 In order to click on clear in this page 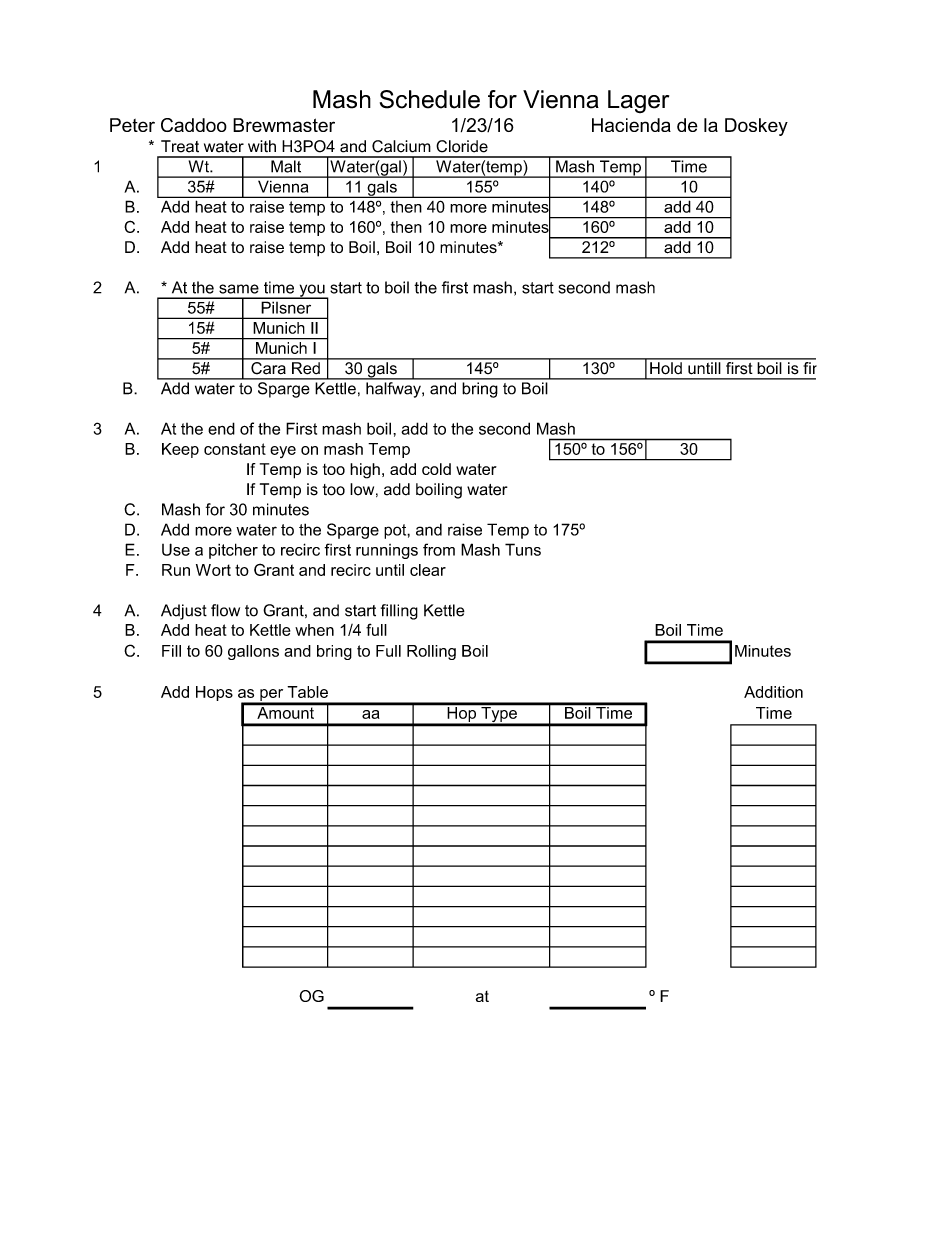, I will do `click(428, 570)`.
